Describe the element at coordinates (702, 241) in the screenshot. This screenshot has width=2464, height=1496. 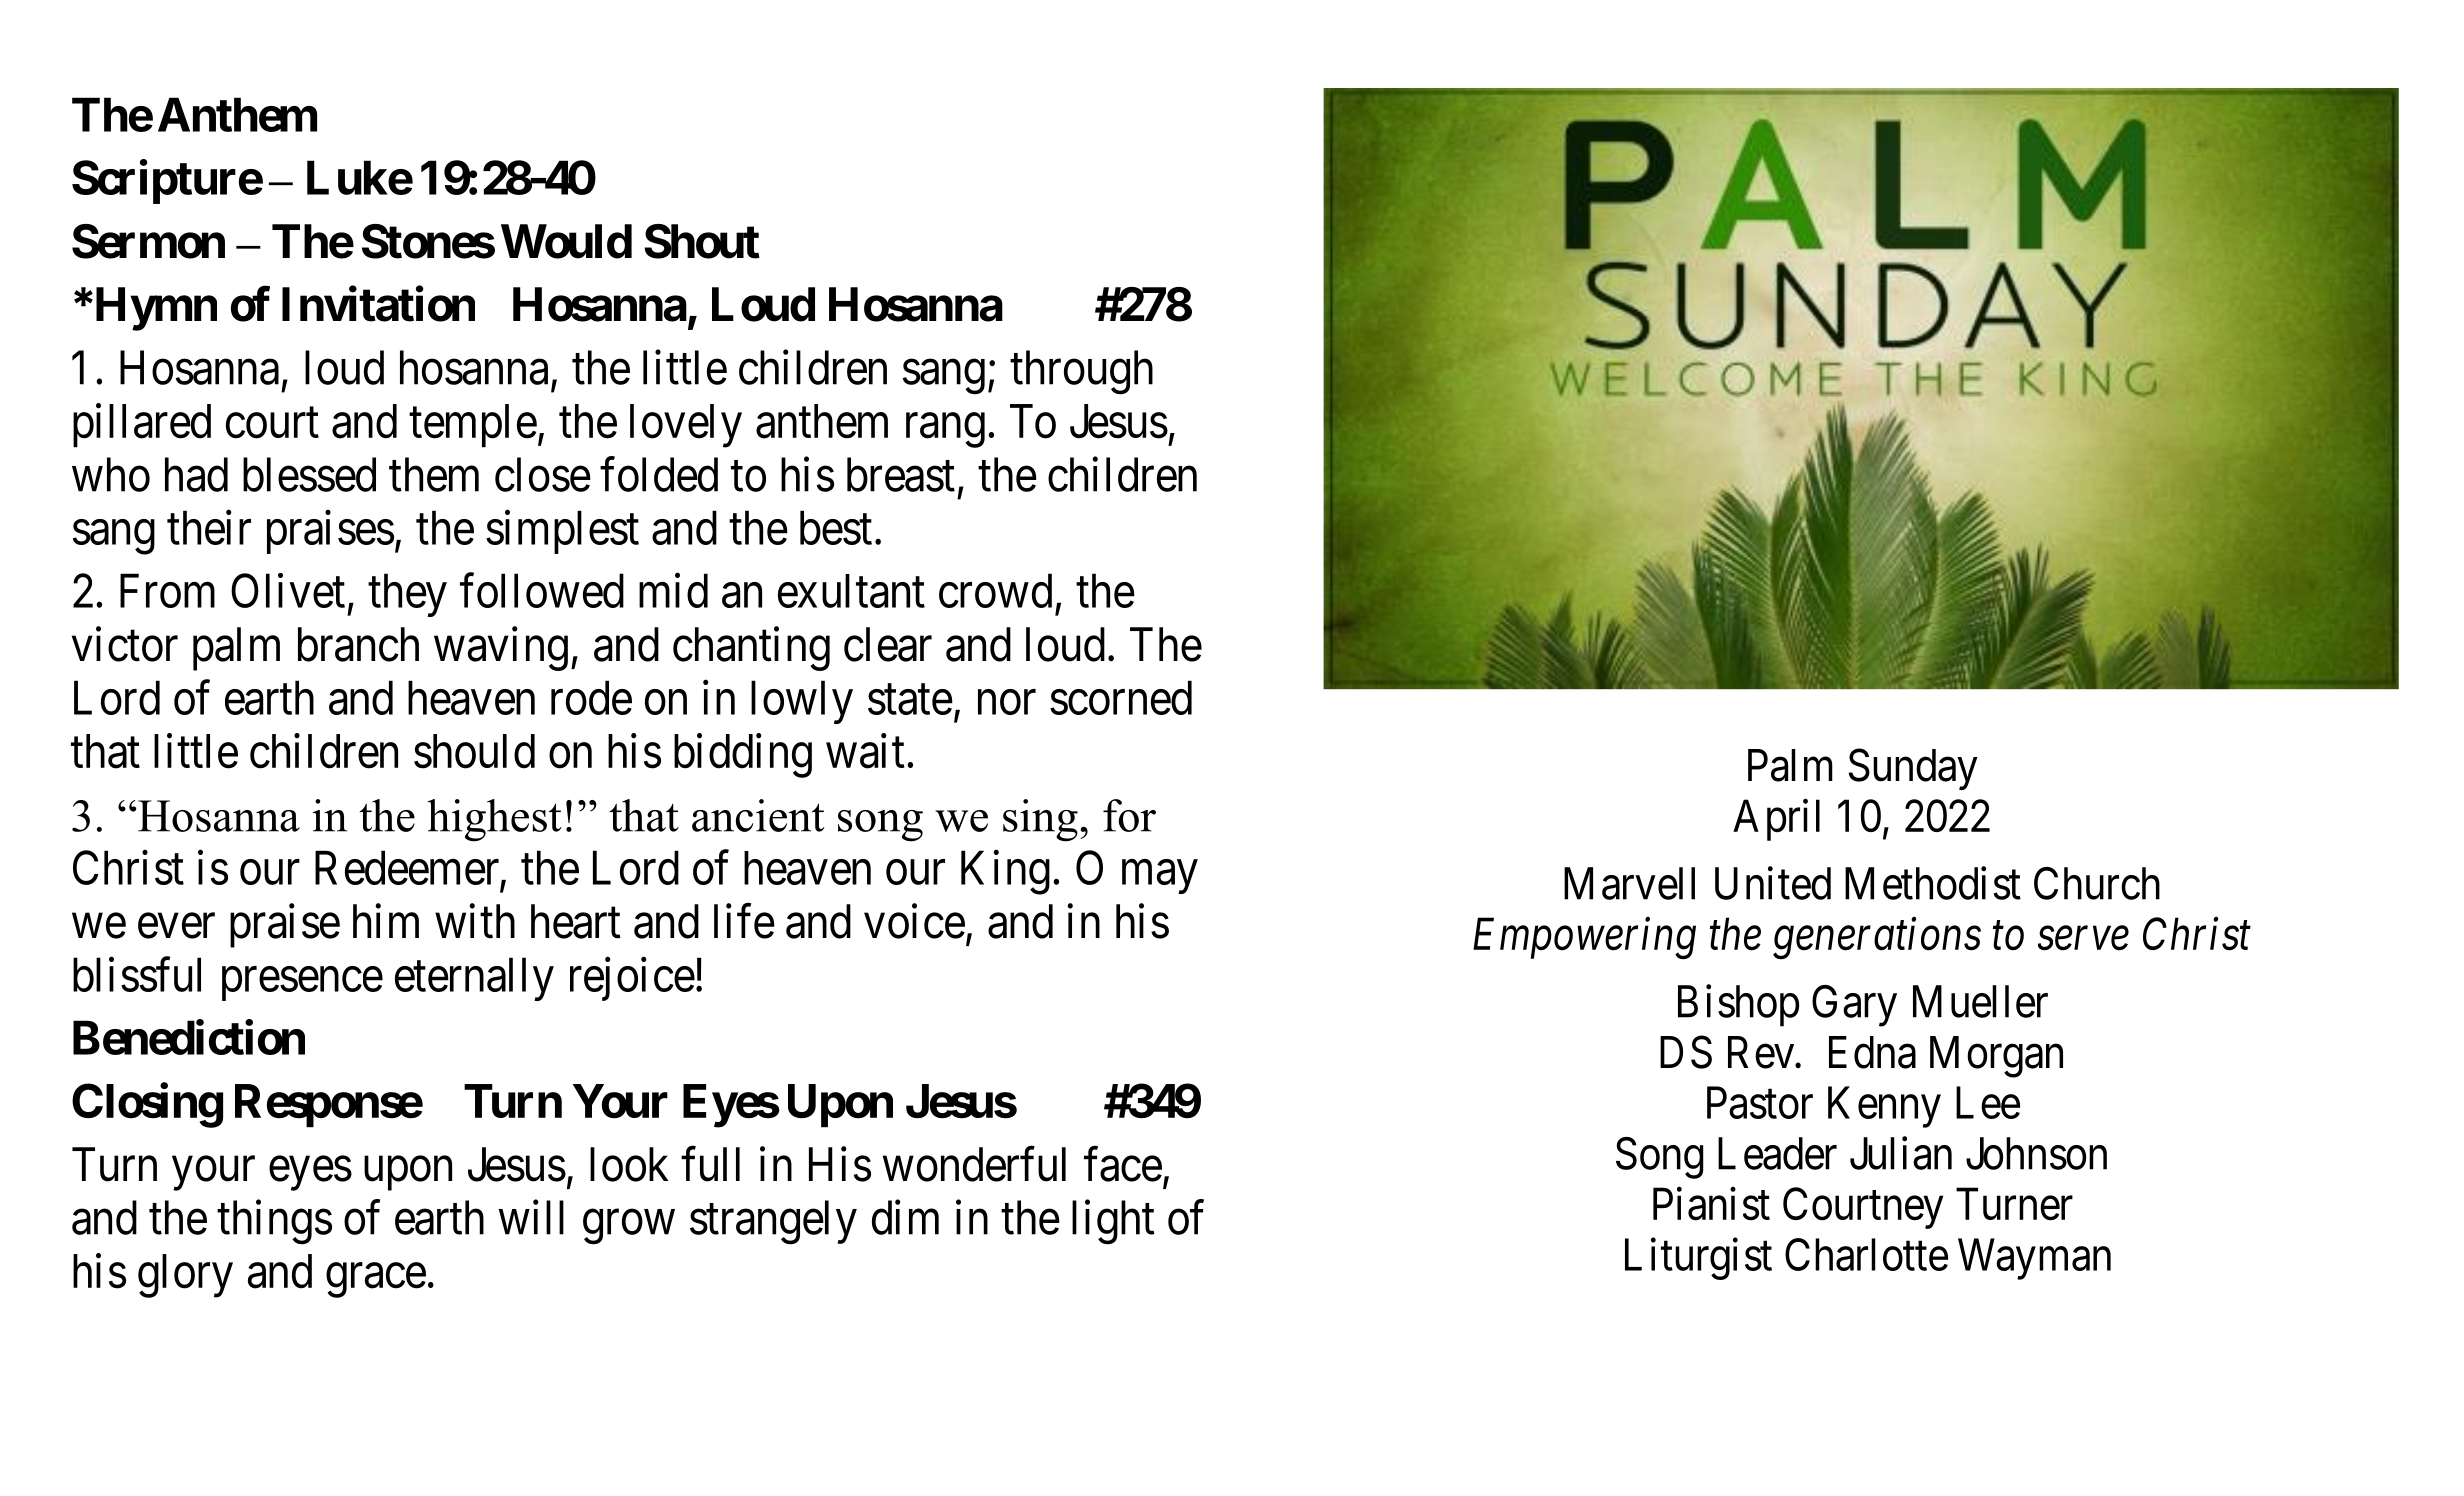
I see `Shout` at that location.
